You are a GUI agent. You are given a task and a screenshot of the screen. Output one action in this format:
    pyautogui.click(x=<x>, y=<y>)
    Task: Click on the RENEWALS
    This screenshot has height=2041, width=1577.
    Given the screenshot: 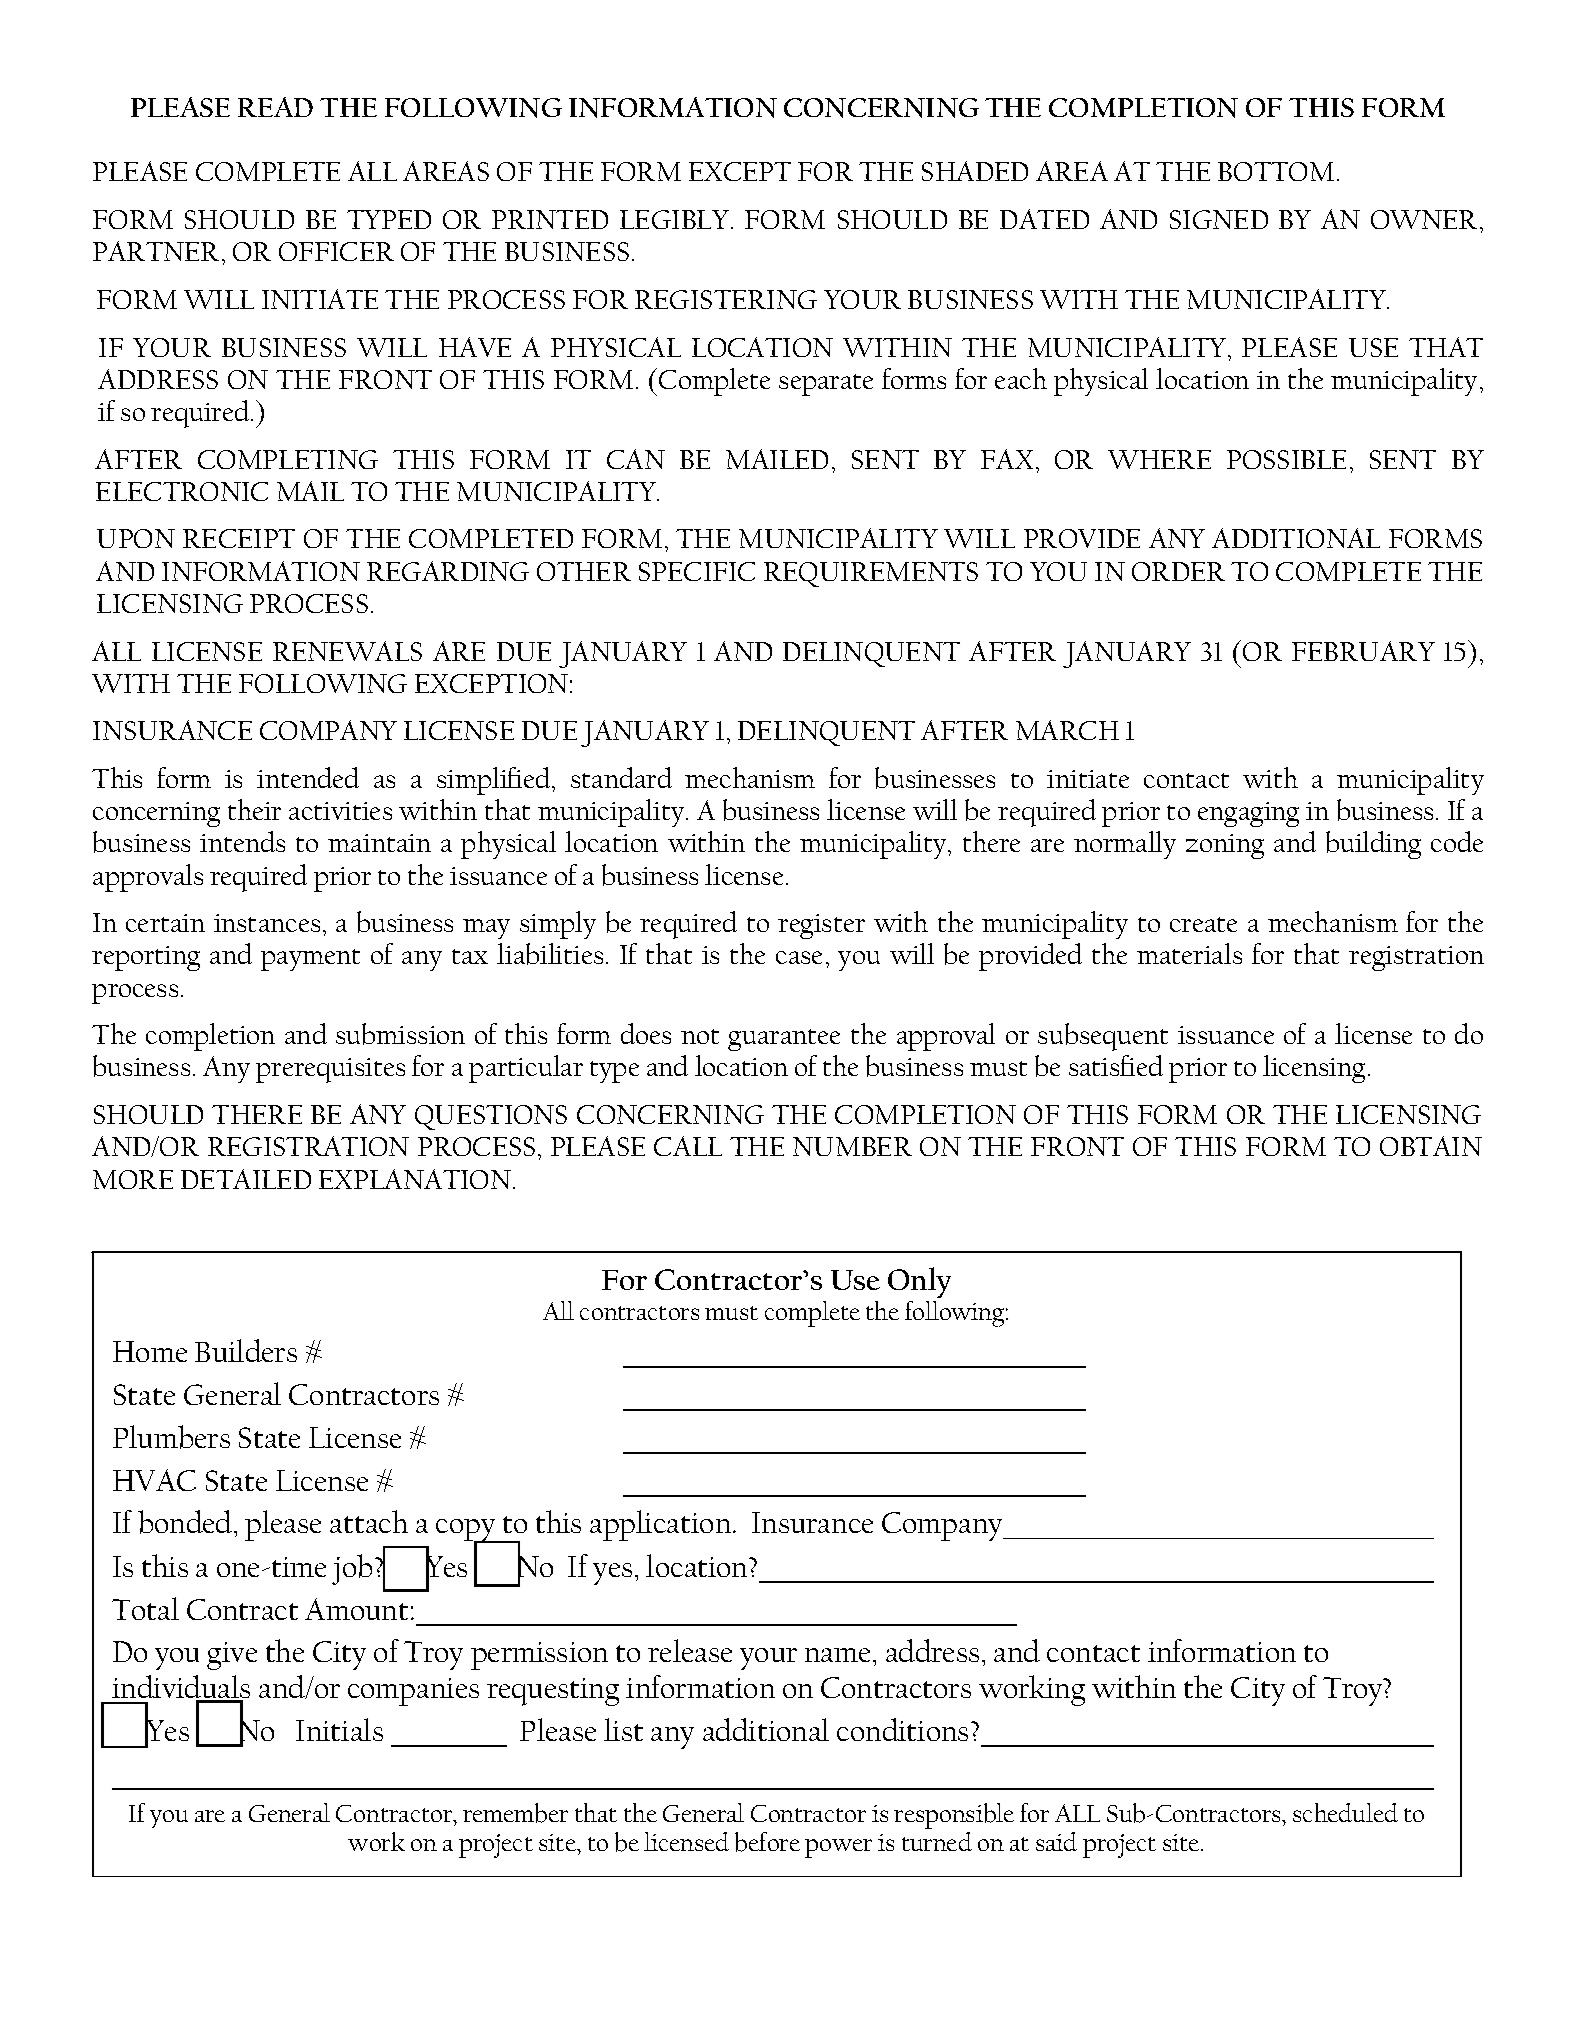 What is the action you would take?
    pyautogui.click(x=347, y=651)
